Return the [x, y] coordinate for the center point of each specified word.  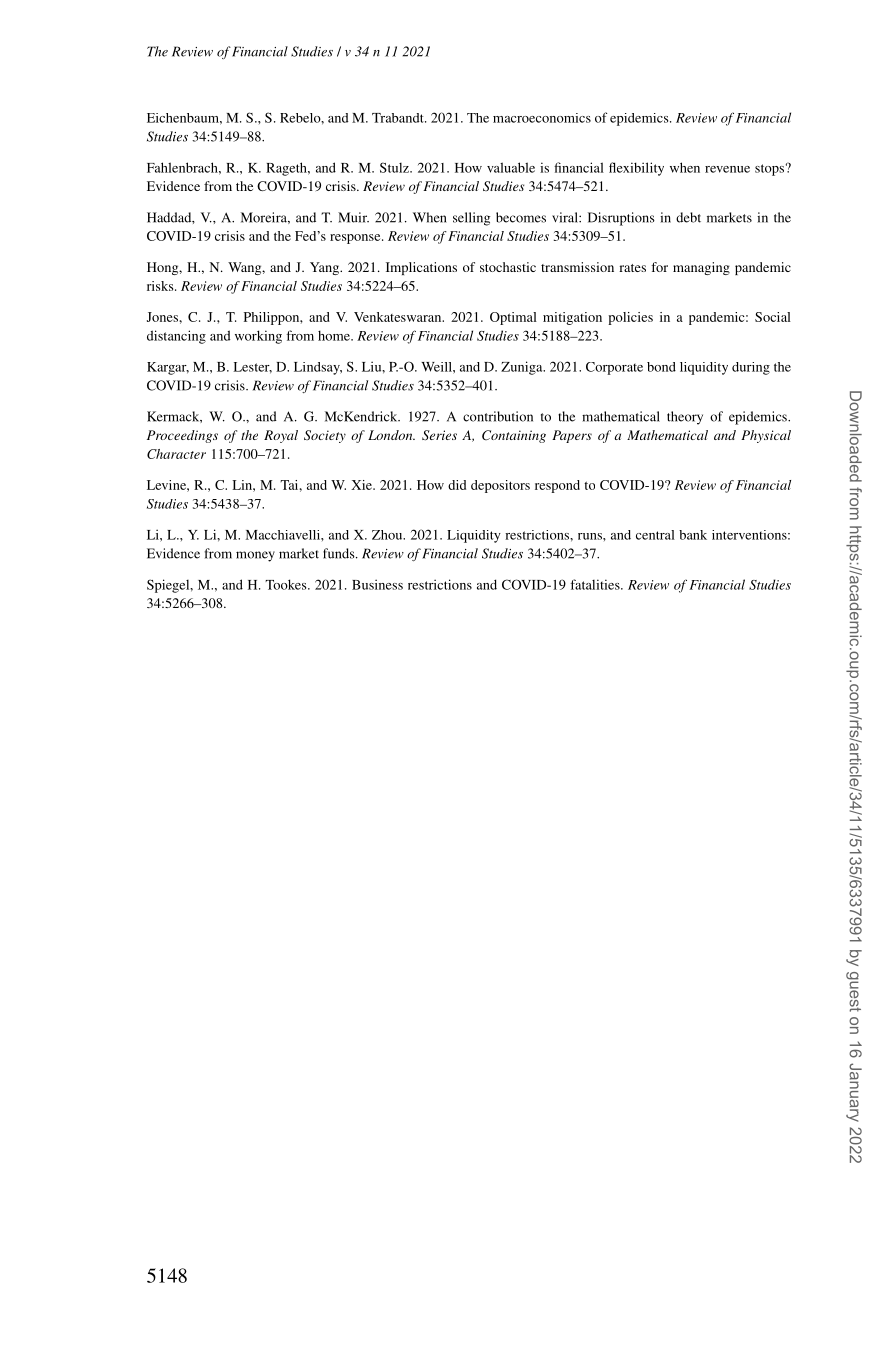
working [258, 337]
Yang [326, 268]
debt [688, 217]
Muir [353, 217]
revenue [727, 169]
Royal [281, 436]
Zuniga [523, 368]
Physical [766, 436]
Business [377, 584]
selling [471, 219]
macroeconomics [542, 118]
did [457, 485]
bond [661, 367]
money [255, 556]
